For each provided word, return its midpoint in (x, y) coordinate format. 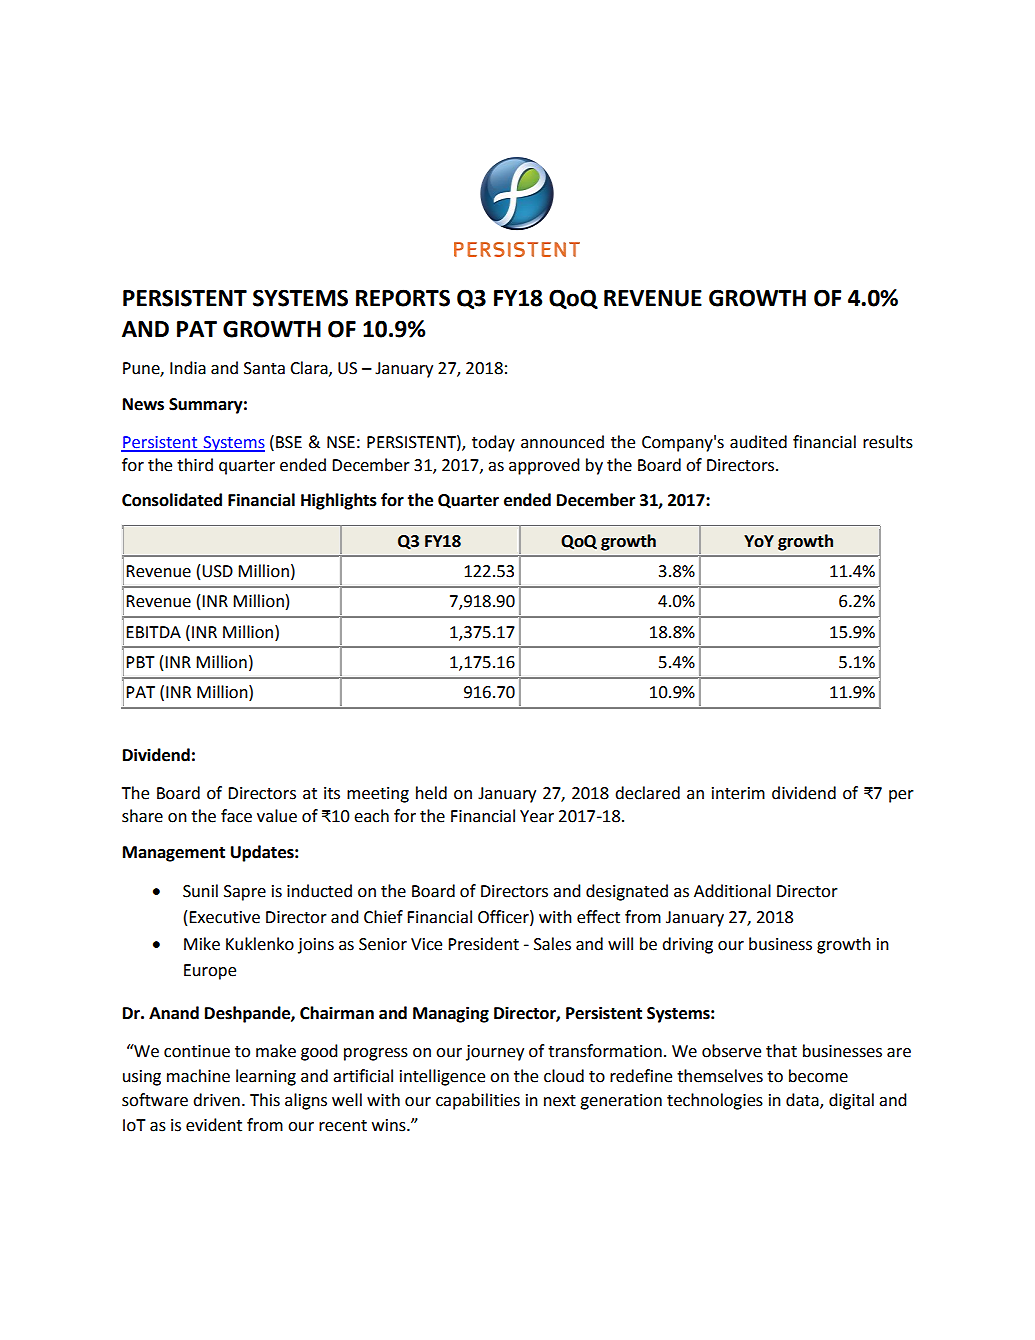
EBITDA (153, 632)
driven (216, 1100)
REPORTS (403, 298)
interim (738, 793)
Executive (224, 917)
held (431, 793)
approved (544, 466)
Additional (732, 891)
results (888, 442)
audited (758, 442)
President (483, 944)
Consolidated (172, 500)
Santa (264, 368)
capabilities (478, 1101)
